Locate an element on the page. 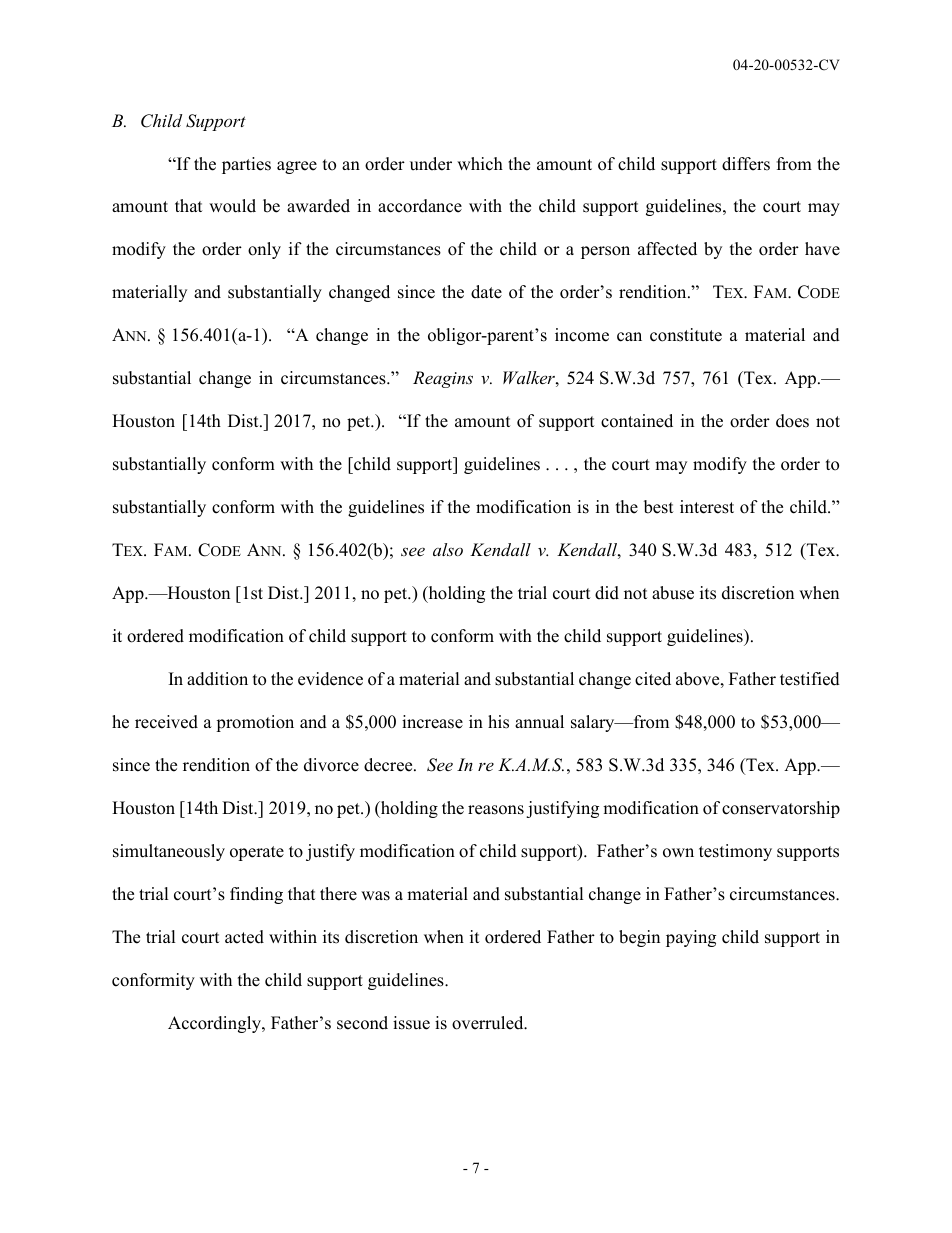 The height and width of the document is (1233, 952). acted is located at coordinates (244, 937).
